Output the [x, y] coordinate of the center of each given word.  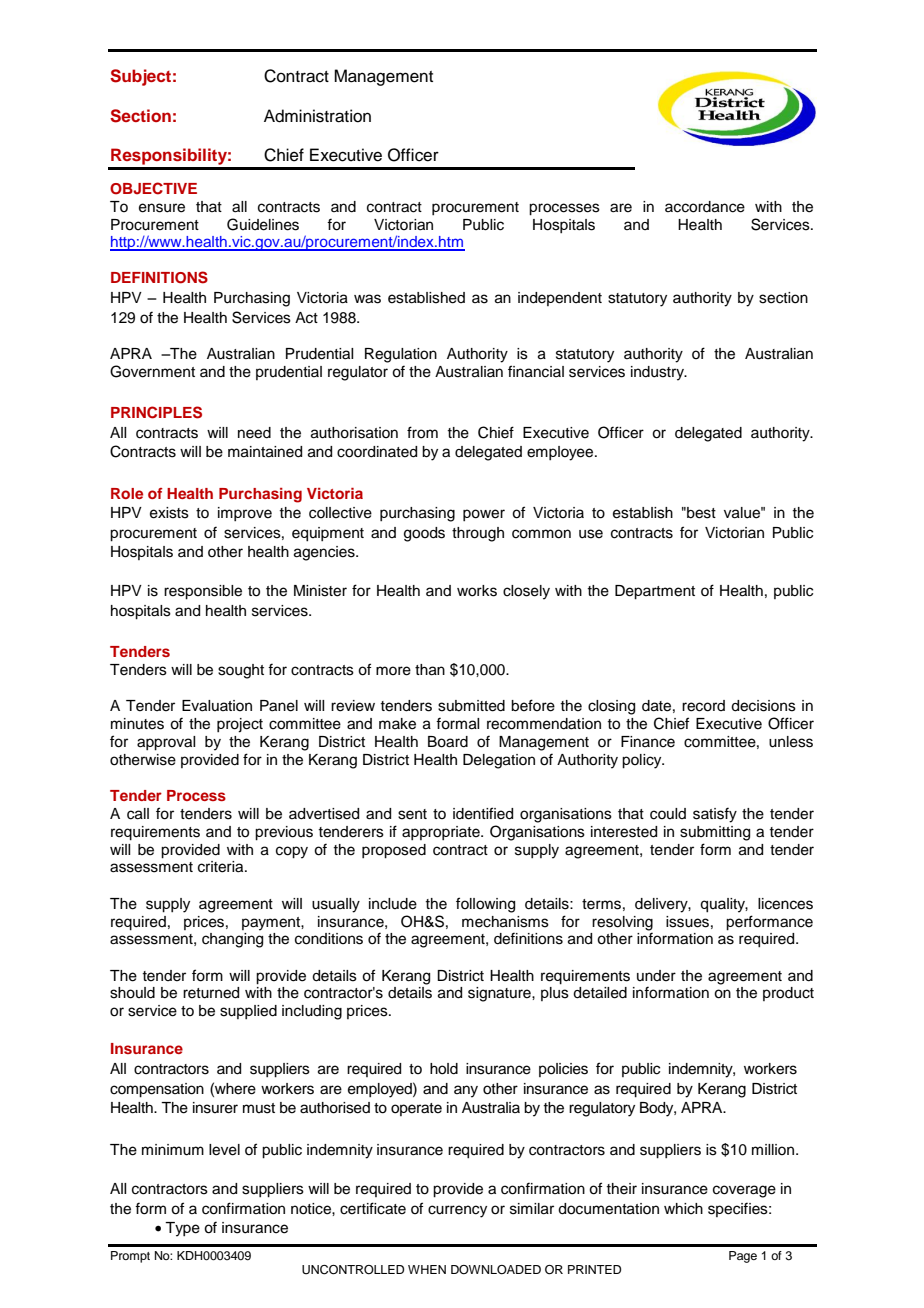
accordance [705, 207]
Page [743, 1257]
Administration [317, 116]
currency [457, 1211]
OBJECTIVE [153, 188]
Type [182, 1229]
